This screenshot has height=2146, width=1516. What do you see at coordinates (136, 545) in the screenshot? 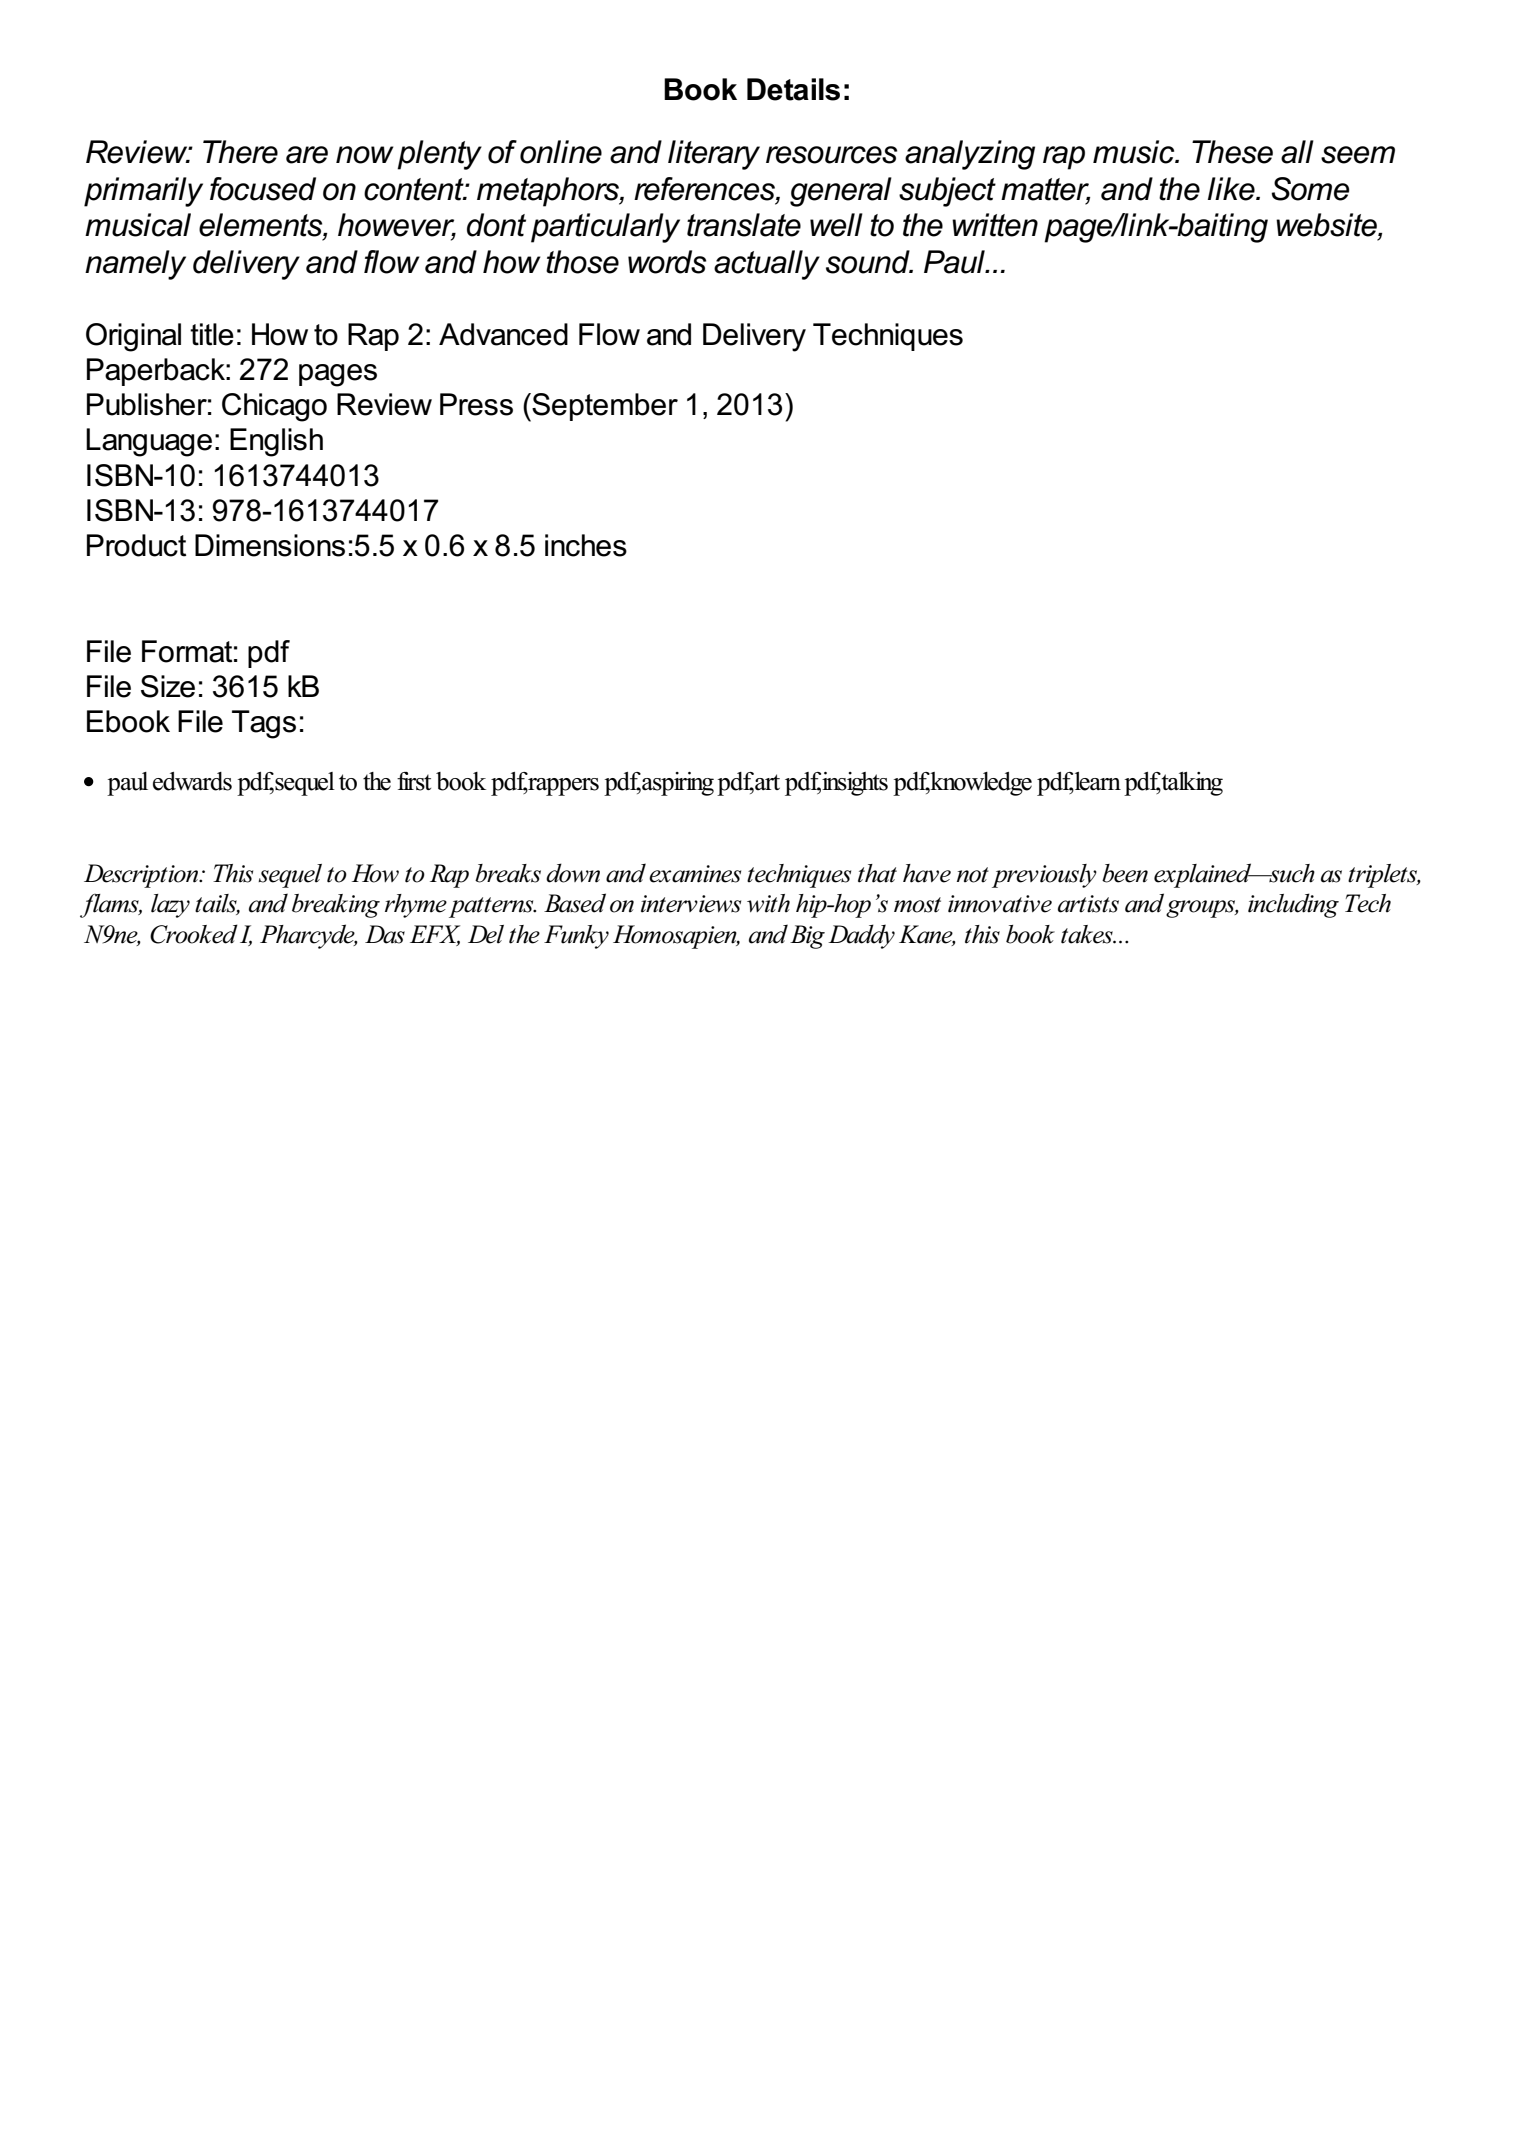
I see `Product` at bounding box center [136, 545].
